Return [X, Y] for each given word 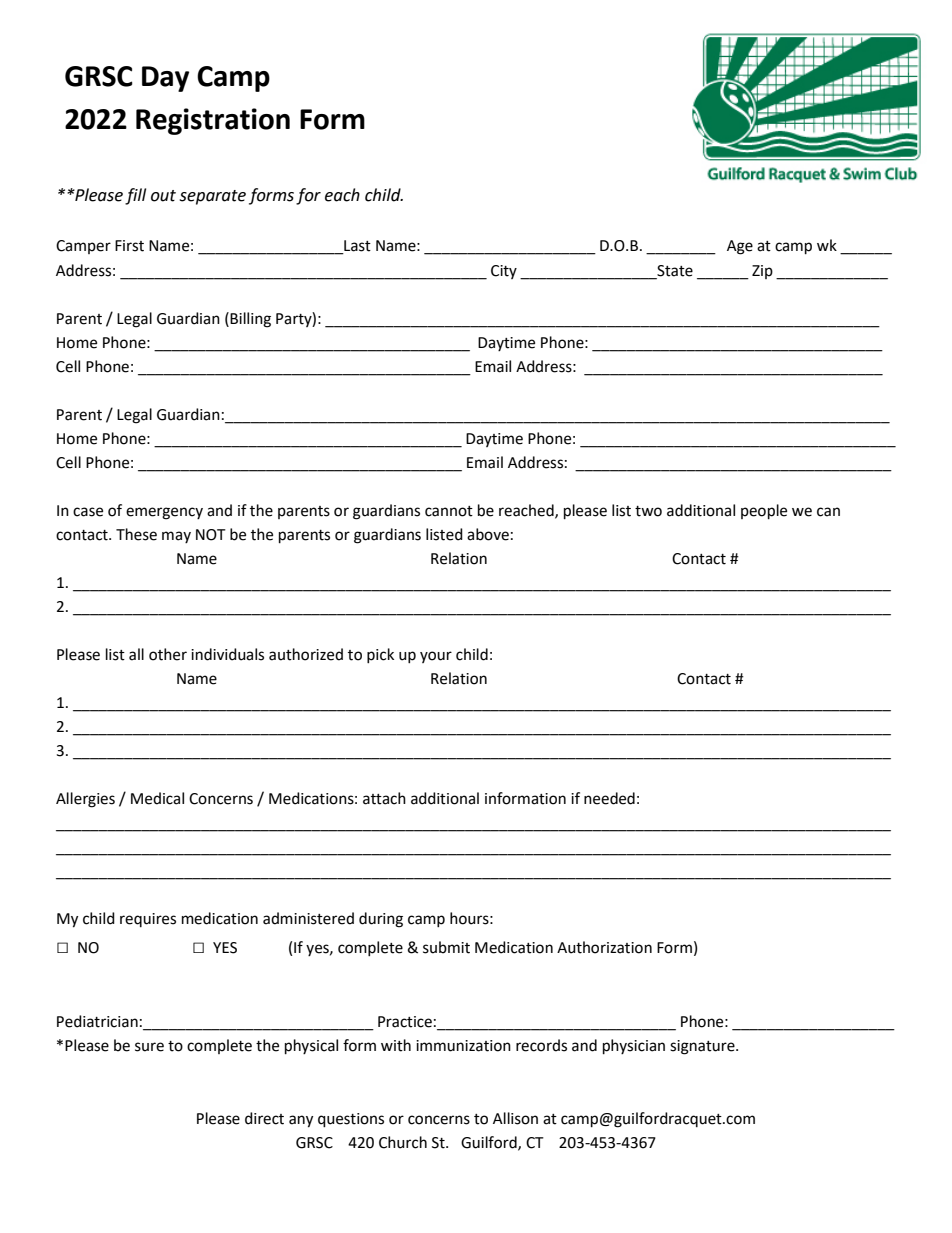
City [504, 272]
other [168, 654]
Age [740, 247]
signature [703, 1047]
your [436, 657]
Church [403, 1142]
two [648, 511]
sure [149, 1047]
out [163, 196]
